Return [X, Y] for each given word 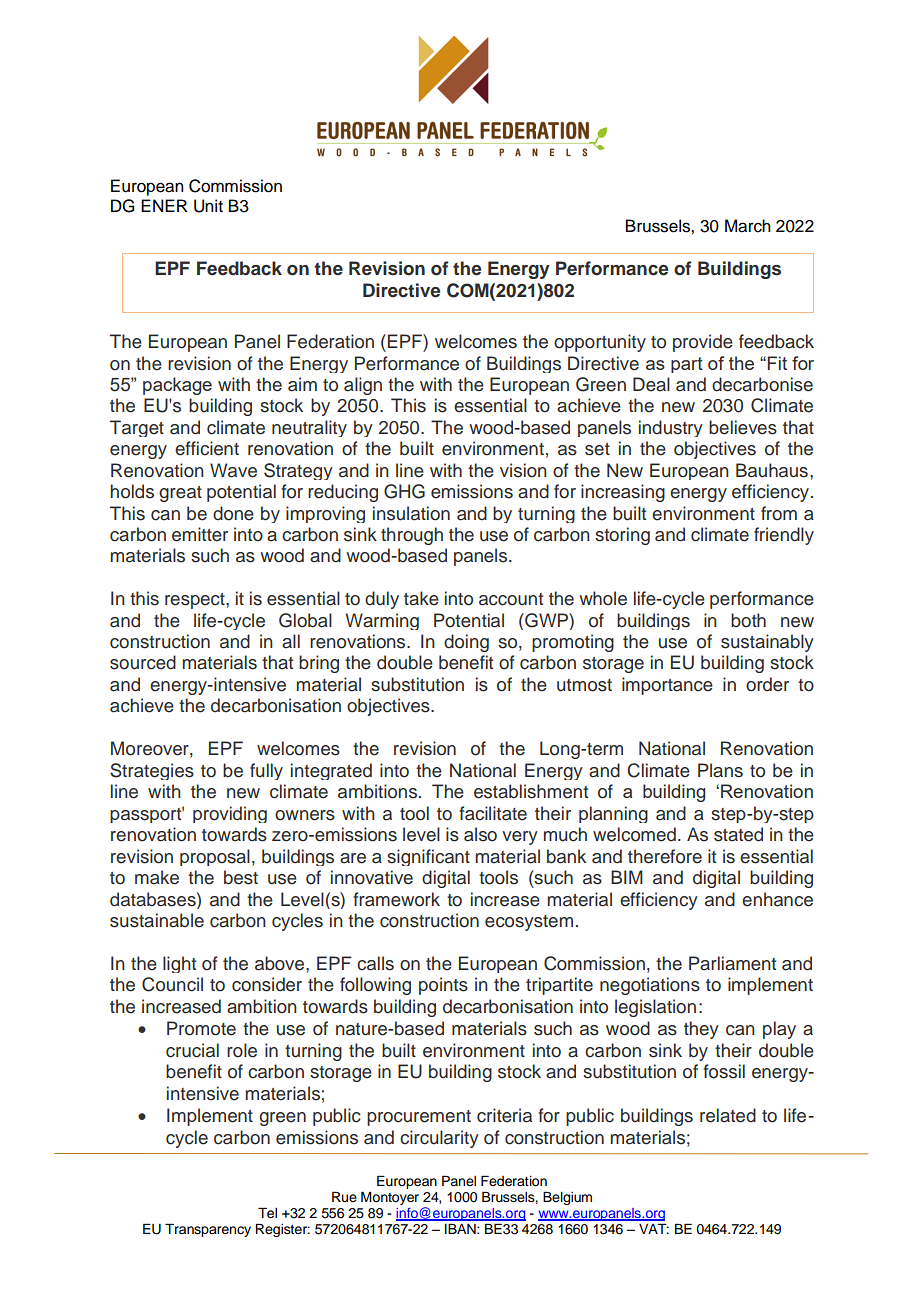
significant [428, 857]
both [748, 620]
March [748, 226]
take [421, 598]
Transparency [208, 1230]
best [241, 877]
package [177, 386]
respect [196, 601]
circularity [439, 1139]
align [363, 386]
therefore [665, 856]
